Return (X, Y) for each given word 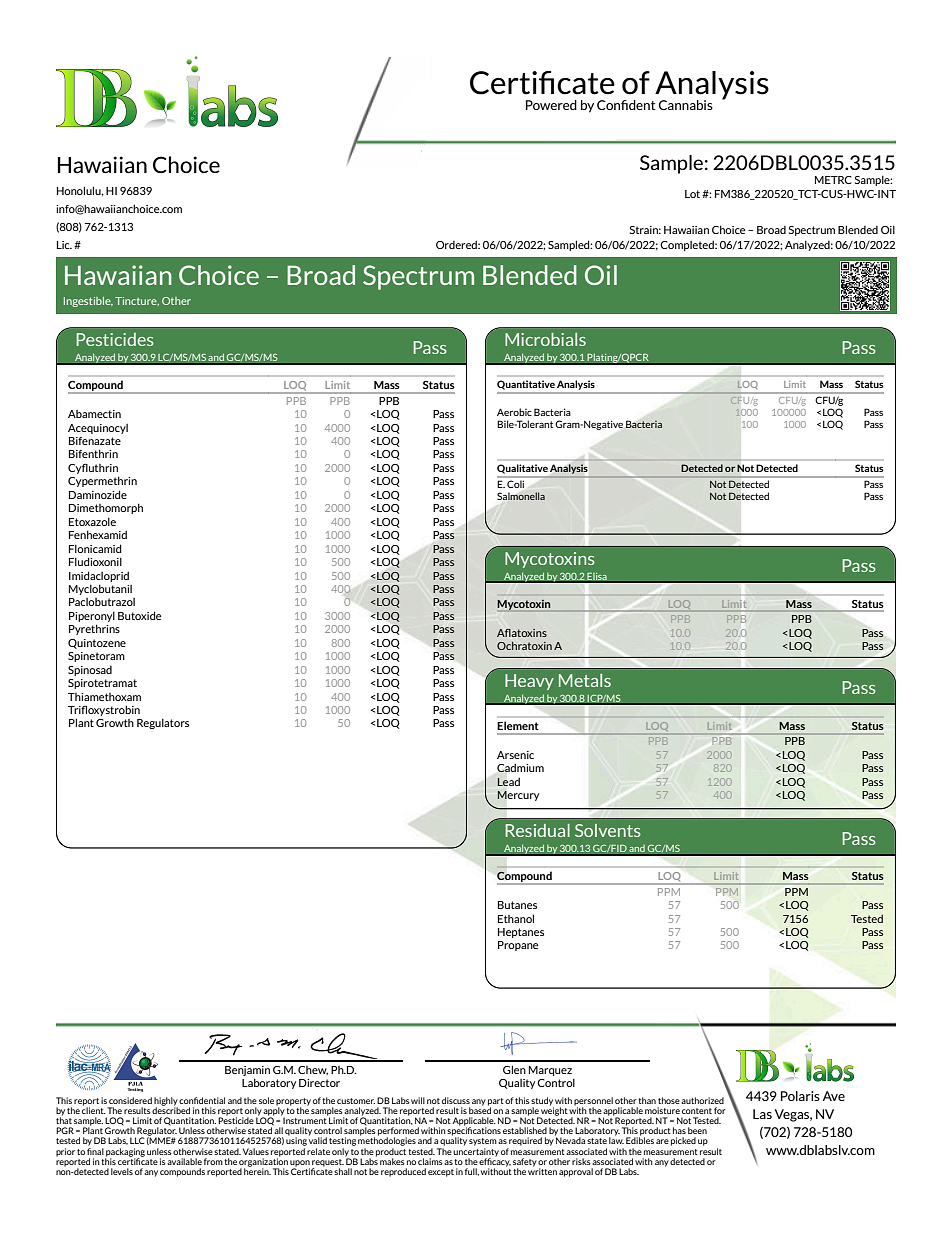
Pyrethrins (94, 629)
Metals (585, 680)
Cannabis (686, 105)
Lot (694, 194)
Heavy (529, 682)
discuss (456, 1100)
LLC (137, 1140)
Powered (551, 105)
